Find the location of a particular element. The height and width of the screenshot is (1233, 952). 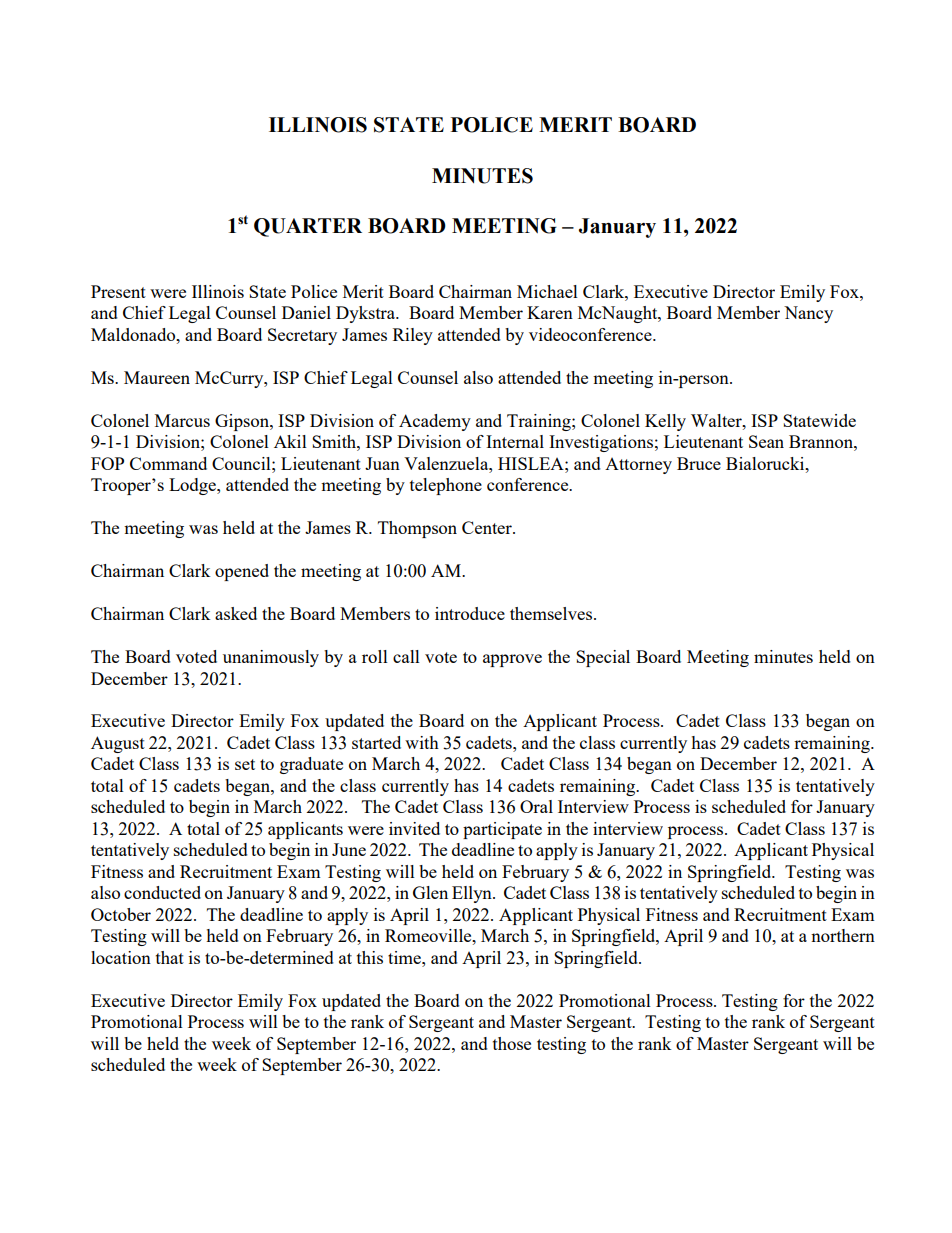

Michael is located at coordinates (547, 291).
